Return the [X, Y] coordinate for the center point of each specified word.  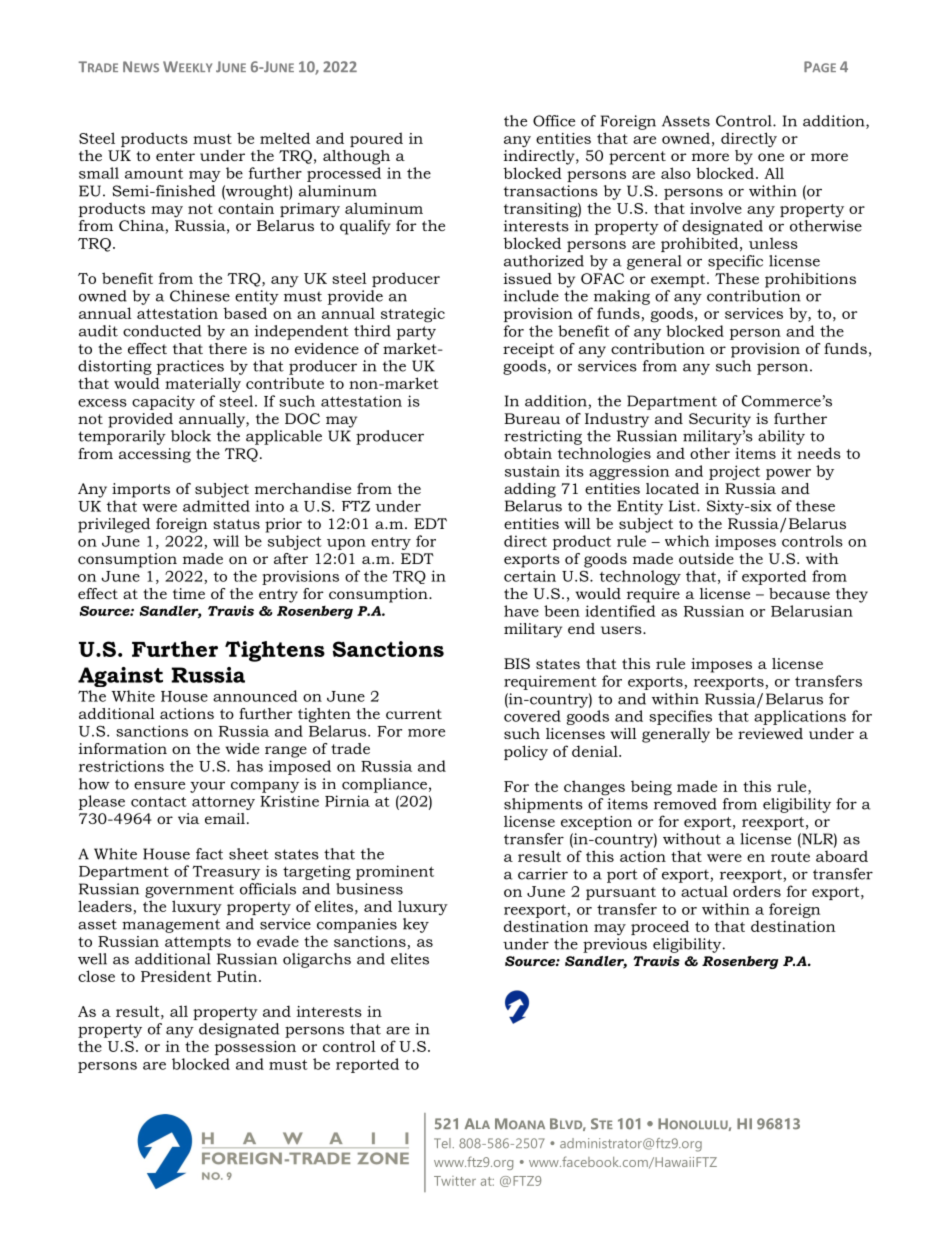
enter [175, 156]
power [788, 474]
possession [255, 1048]
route [790, 857]
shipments [543, 805]
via [188, 818]
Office [554, 121]
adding [530, 490]
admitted [216, 506]
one [771, 157]
